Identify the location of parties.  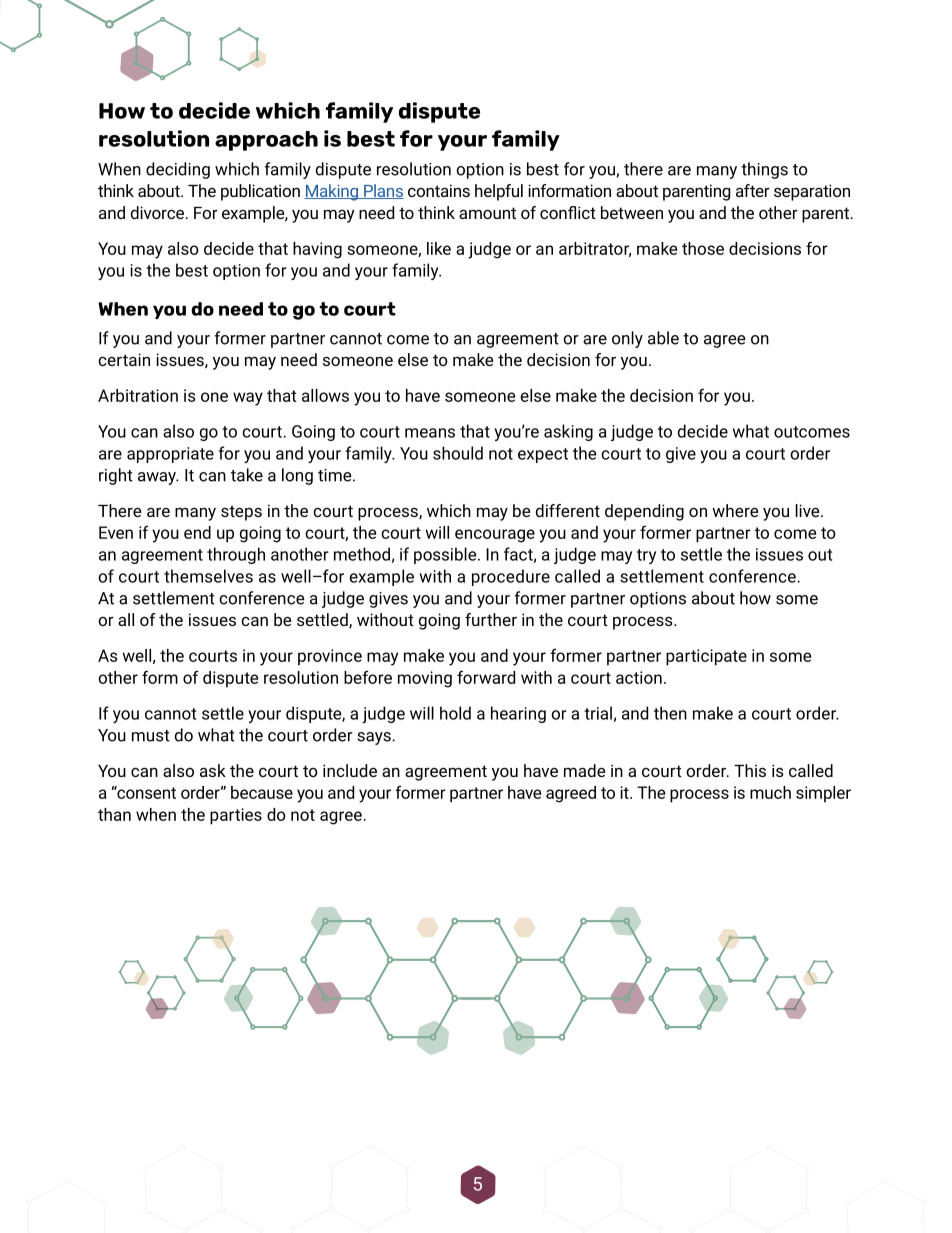
(236, 816).
